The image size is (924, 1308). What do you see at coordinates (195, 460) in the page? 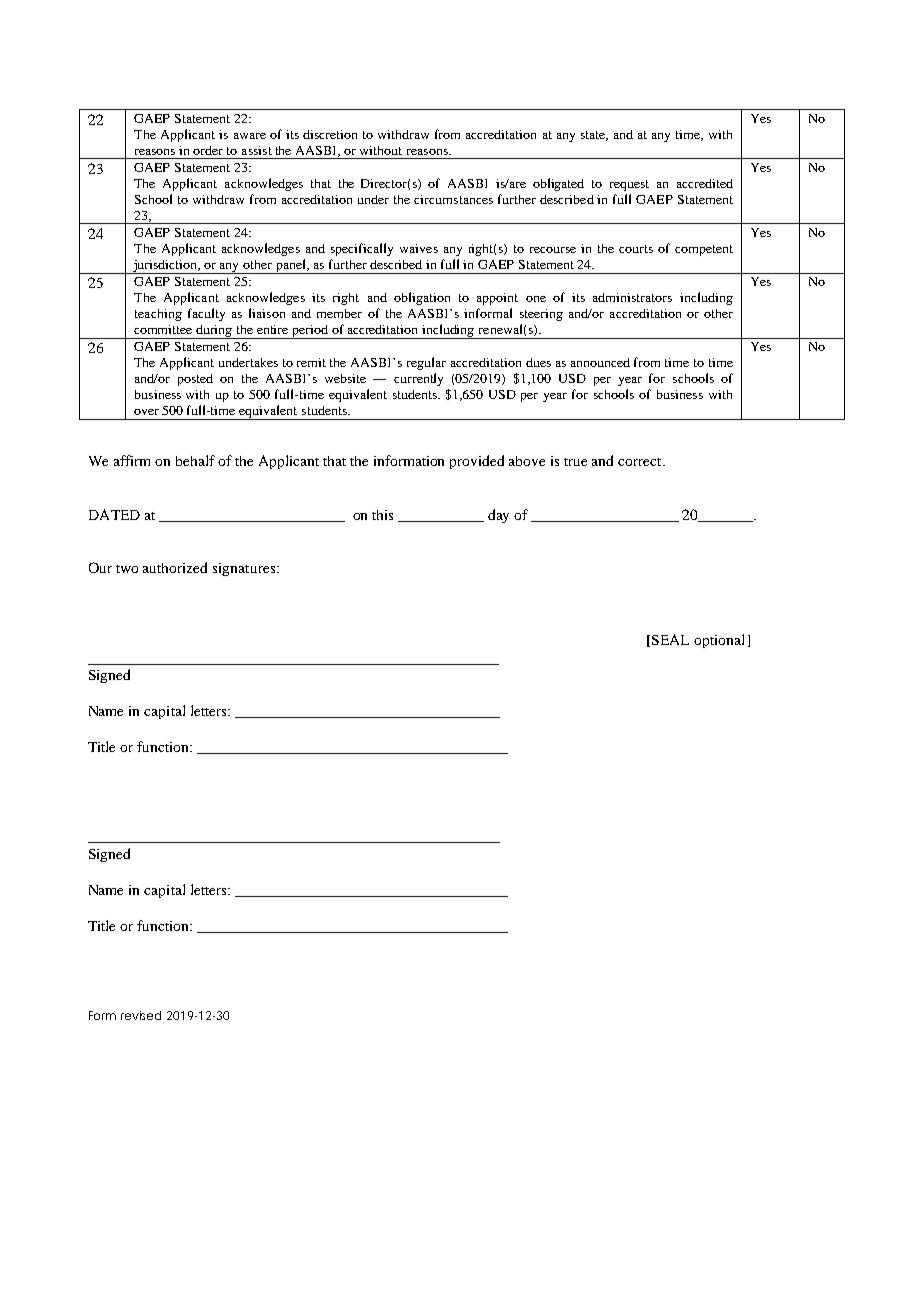
I see `behalf` at bounding box center [195, 460].
